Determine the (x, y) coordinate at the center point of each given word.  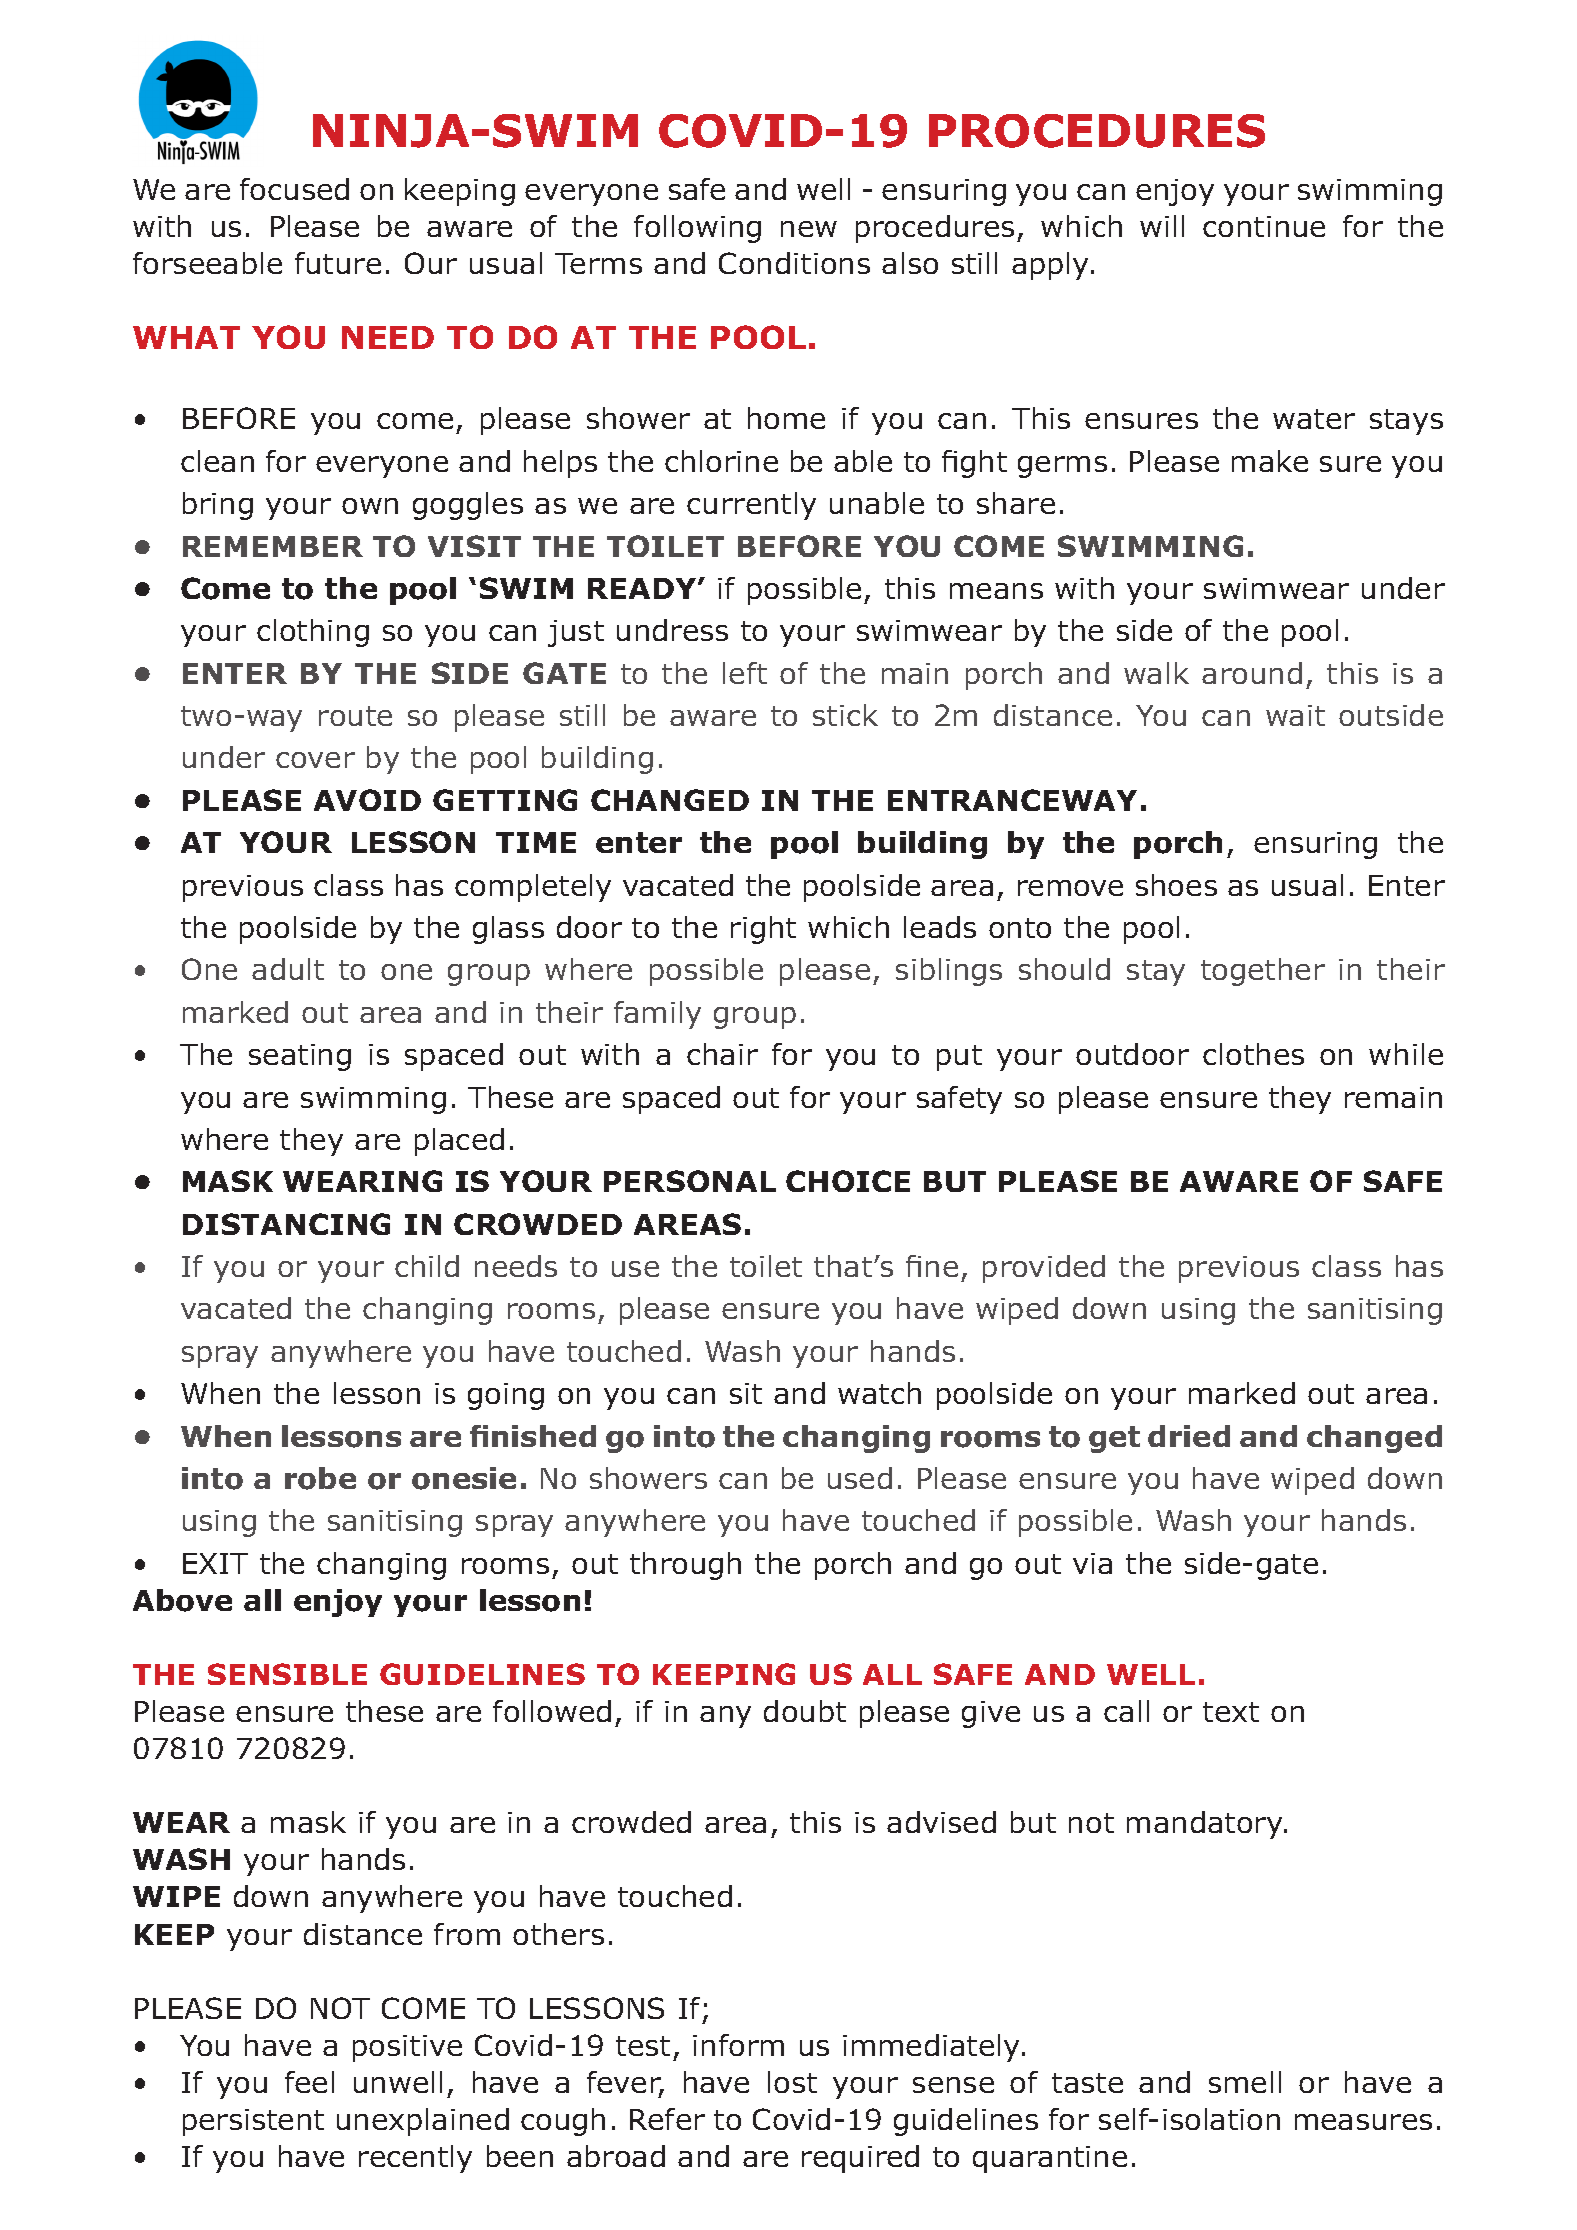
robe (320, 1478)
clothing (313, 633)
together (1263, 972)
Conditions (794, 263)
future (338, 263)
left (745, 673)
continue (1264, 226)
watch (879, 1393)
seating (300, 1057)
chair (722, 1054)
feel (309, 2082)
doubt (805, 1711)
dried (1189, 1436)
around (1252, 673)
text (1231, 1712)
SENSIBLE (287, 1674)
